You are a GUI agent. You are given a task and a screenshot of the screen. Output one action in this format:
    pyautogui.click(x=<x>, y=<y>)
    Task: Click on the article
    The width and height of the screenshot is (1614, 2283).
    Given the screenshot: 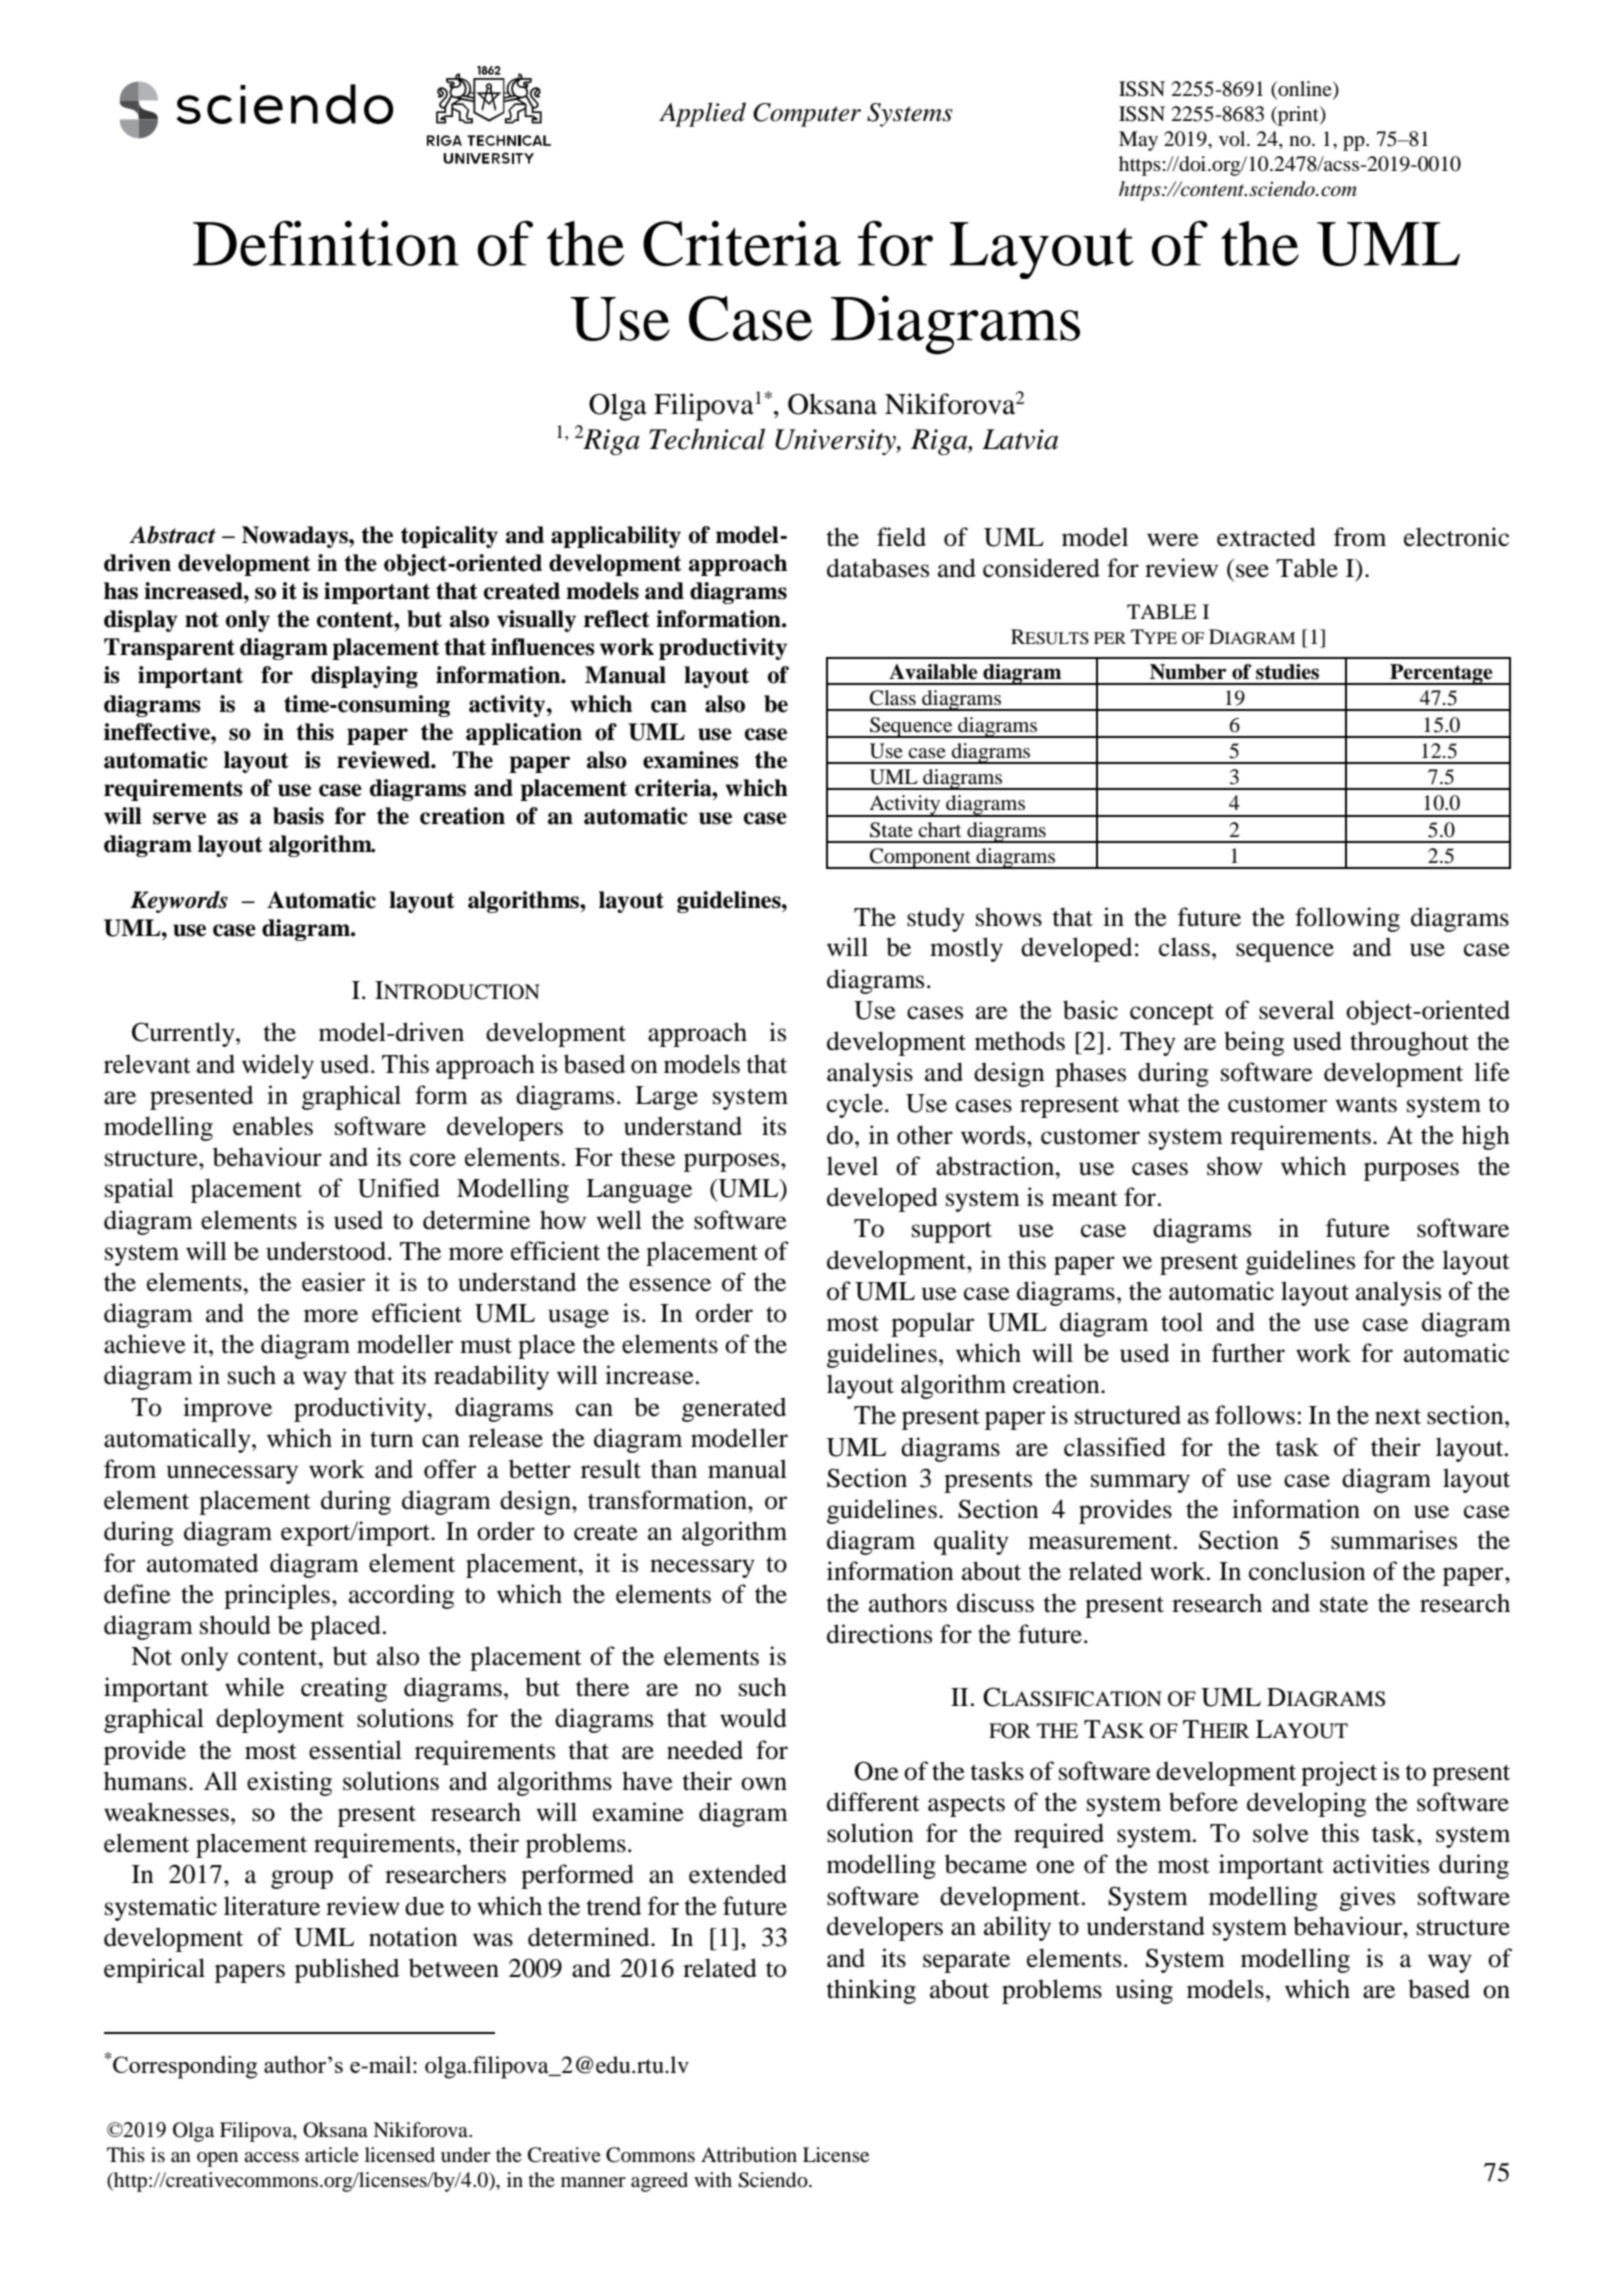 What is the action you would take?
    pyautogui.click(x=332, y=2155)
